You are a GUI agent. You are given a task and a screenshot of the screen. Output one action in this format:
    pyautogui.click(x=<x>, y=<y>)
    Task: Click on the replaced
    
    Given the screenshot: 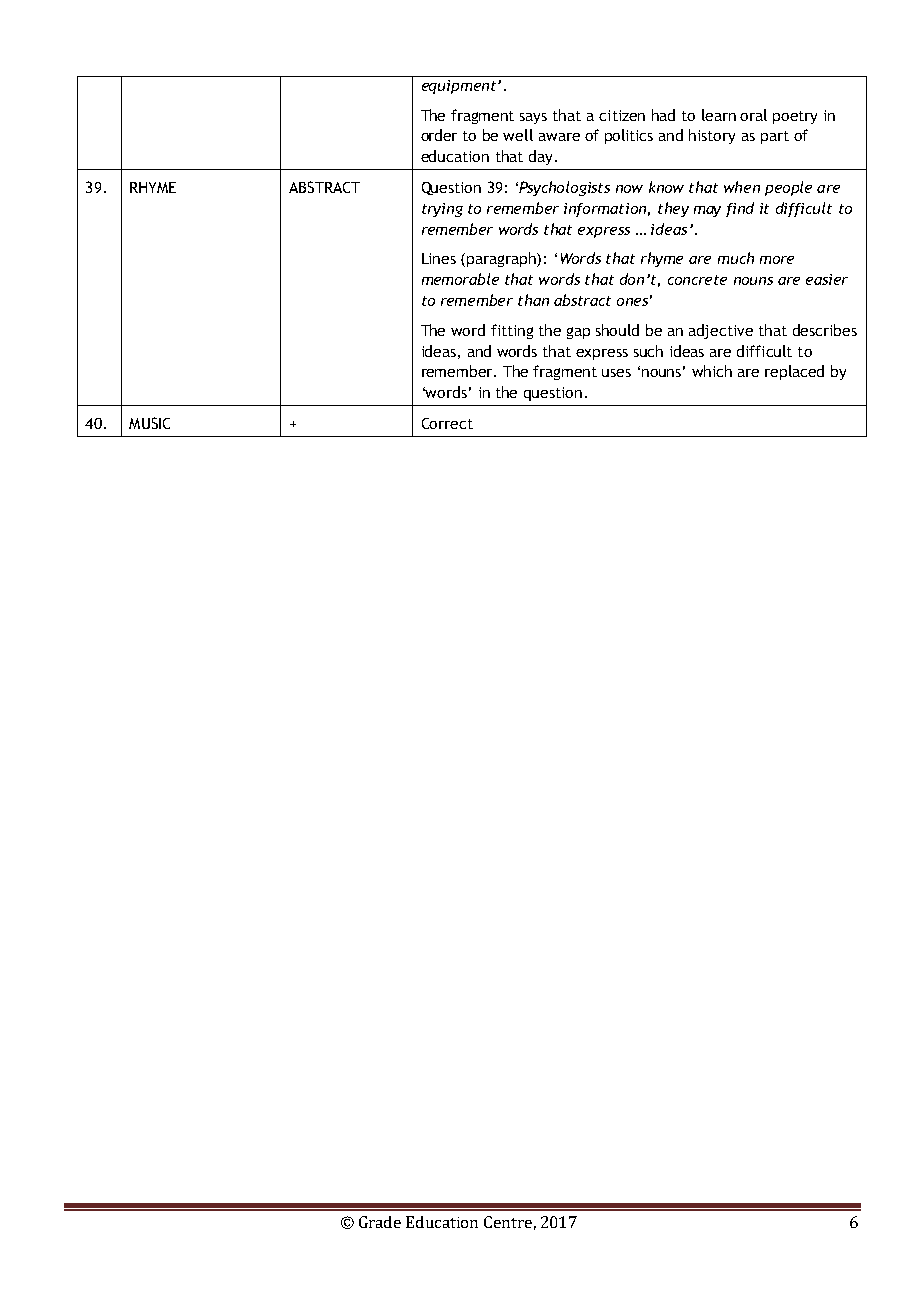 What is the action you would take?
    pyautogui.click(x=794, y=372)
